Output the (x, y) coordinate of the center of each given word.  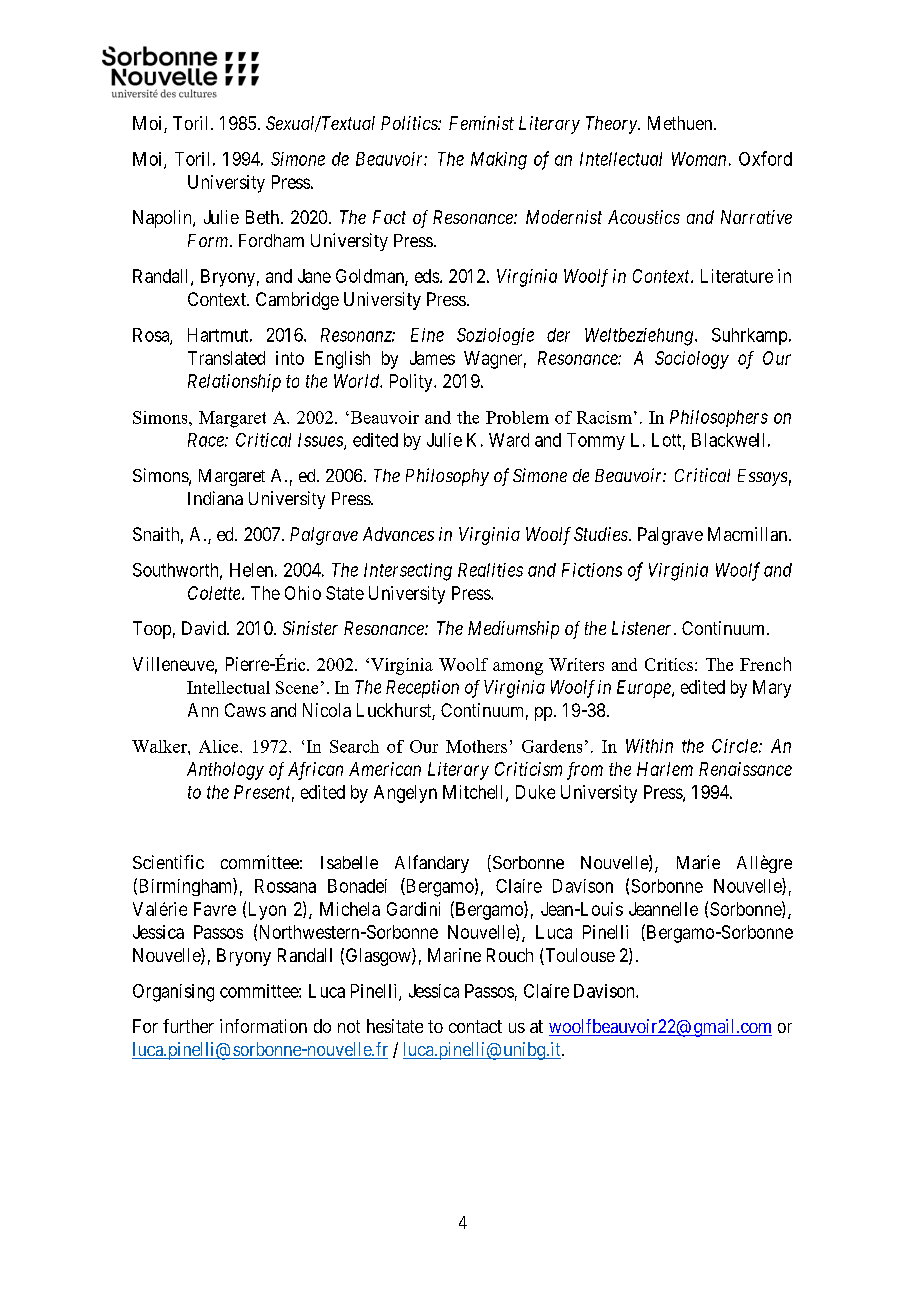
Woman (699, 159)
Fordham (271, 240)
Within (649, 746)
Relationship (234, 383)
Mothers (476, 746)
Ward (509, 440)
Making (499, 161)
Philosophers (719, 418)
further (188, 1026)
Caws (245, 710)
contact (475, 1026)
